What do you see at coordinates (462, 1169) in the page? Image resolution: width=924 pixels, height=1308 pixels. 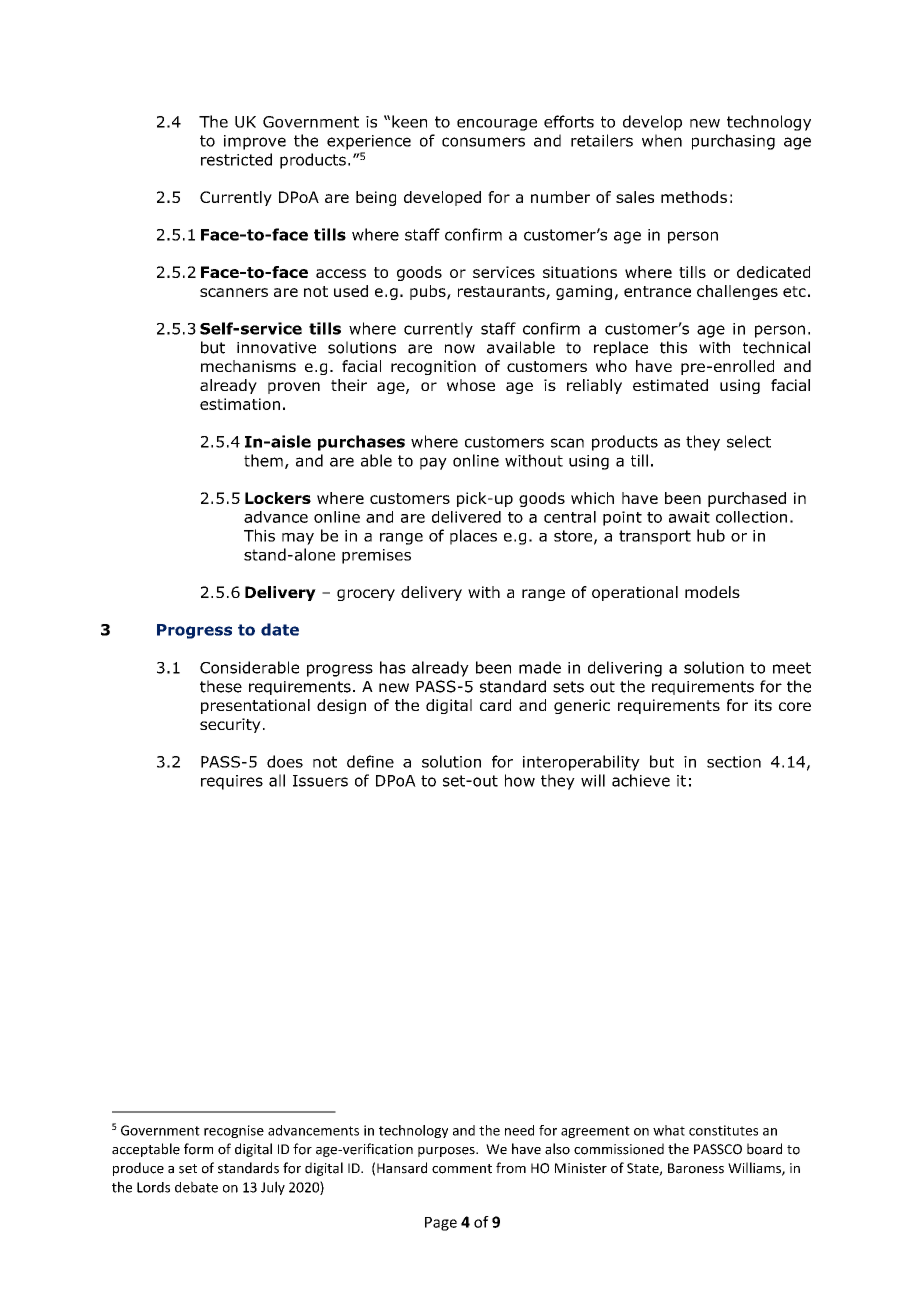 I see `comment` at bounding box center [462, 1169].
